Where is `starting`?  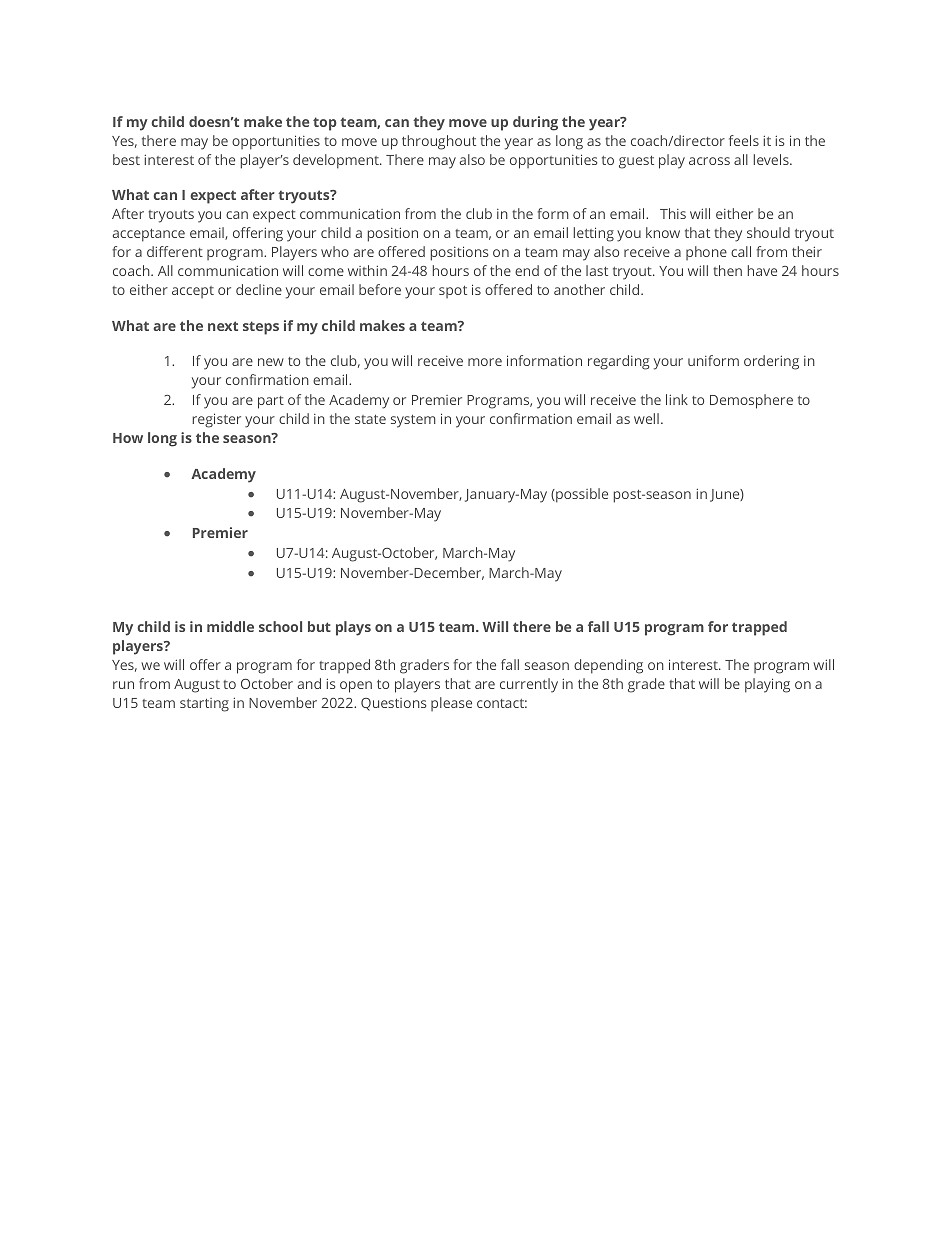
starting is located at coordinates (204, 705).
